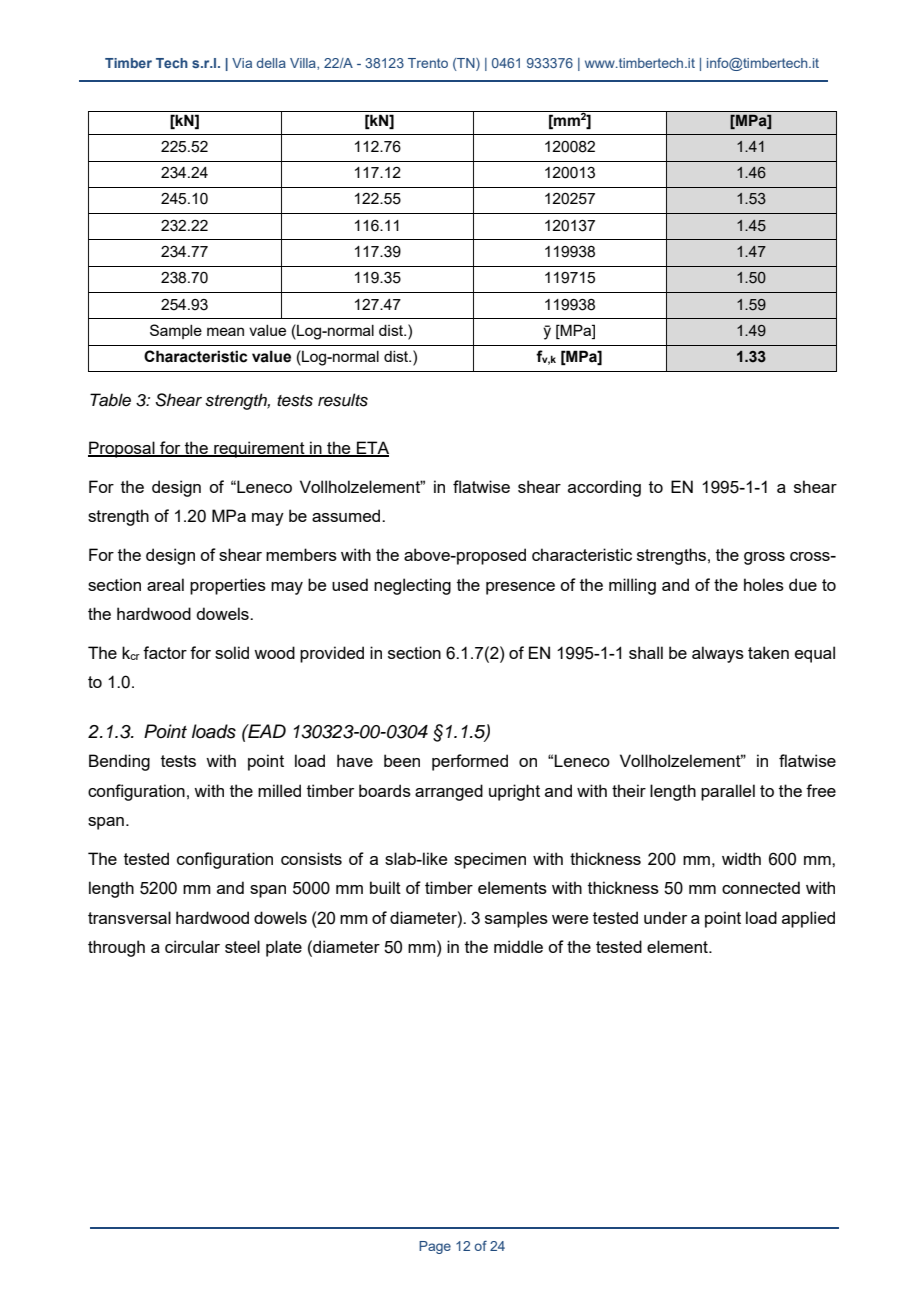  Describe the element at coordinates (490, 860) in the screenshot. I see `specimen` at that location.
